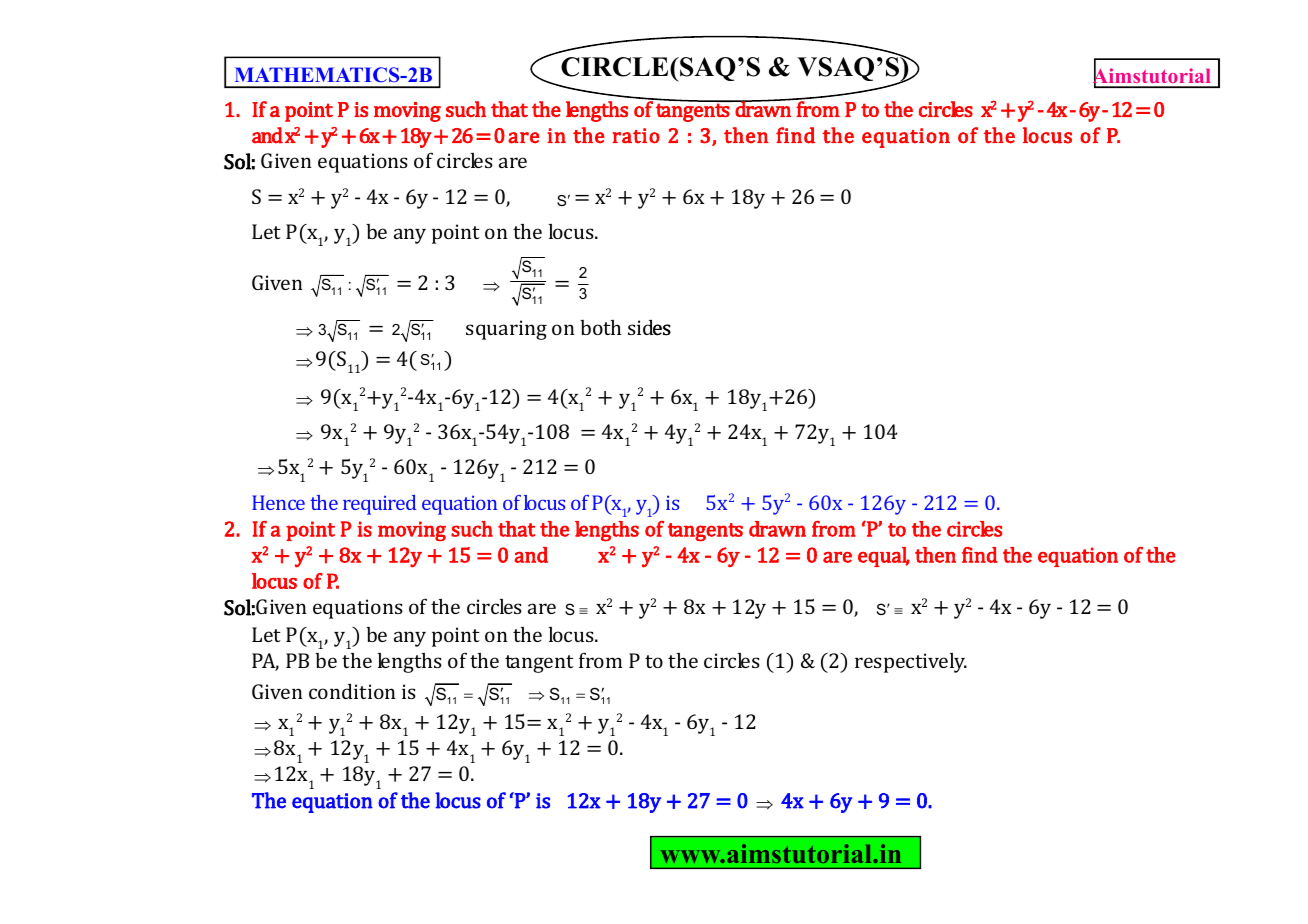 This screenshot has width=1308, height=924. What do you see at coordinates (636, 136) in the screenshot?
I see `ratio` at bounding box center [636, 136].
